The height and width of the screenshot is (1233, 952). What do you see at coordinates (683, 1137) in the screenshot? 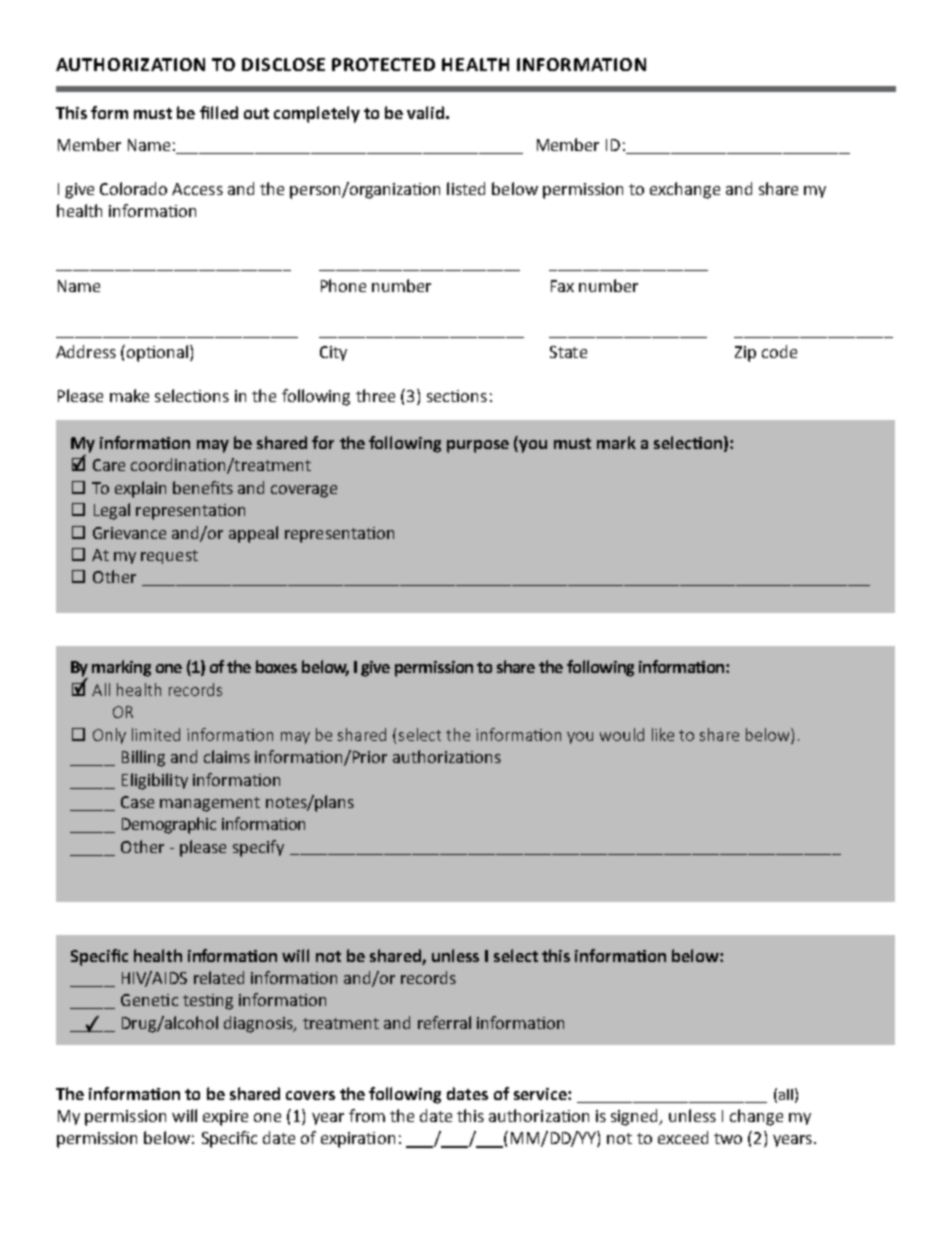
I see `exceed` at bounding box center [683, 1137].
